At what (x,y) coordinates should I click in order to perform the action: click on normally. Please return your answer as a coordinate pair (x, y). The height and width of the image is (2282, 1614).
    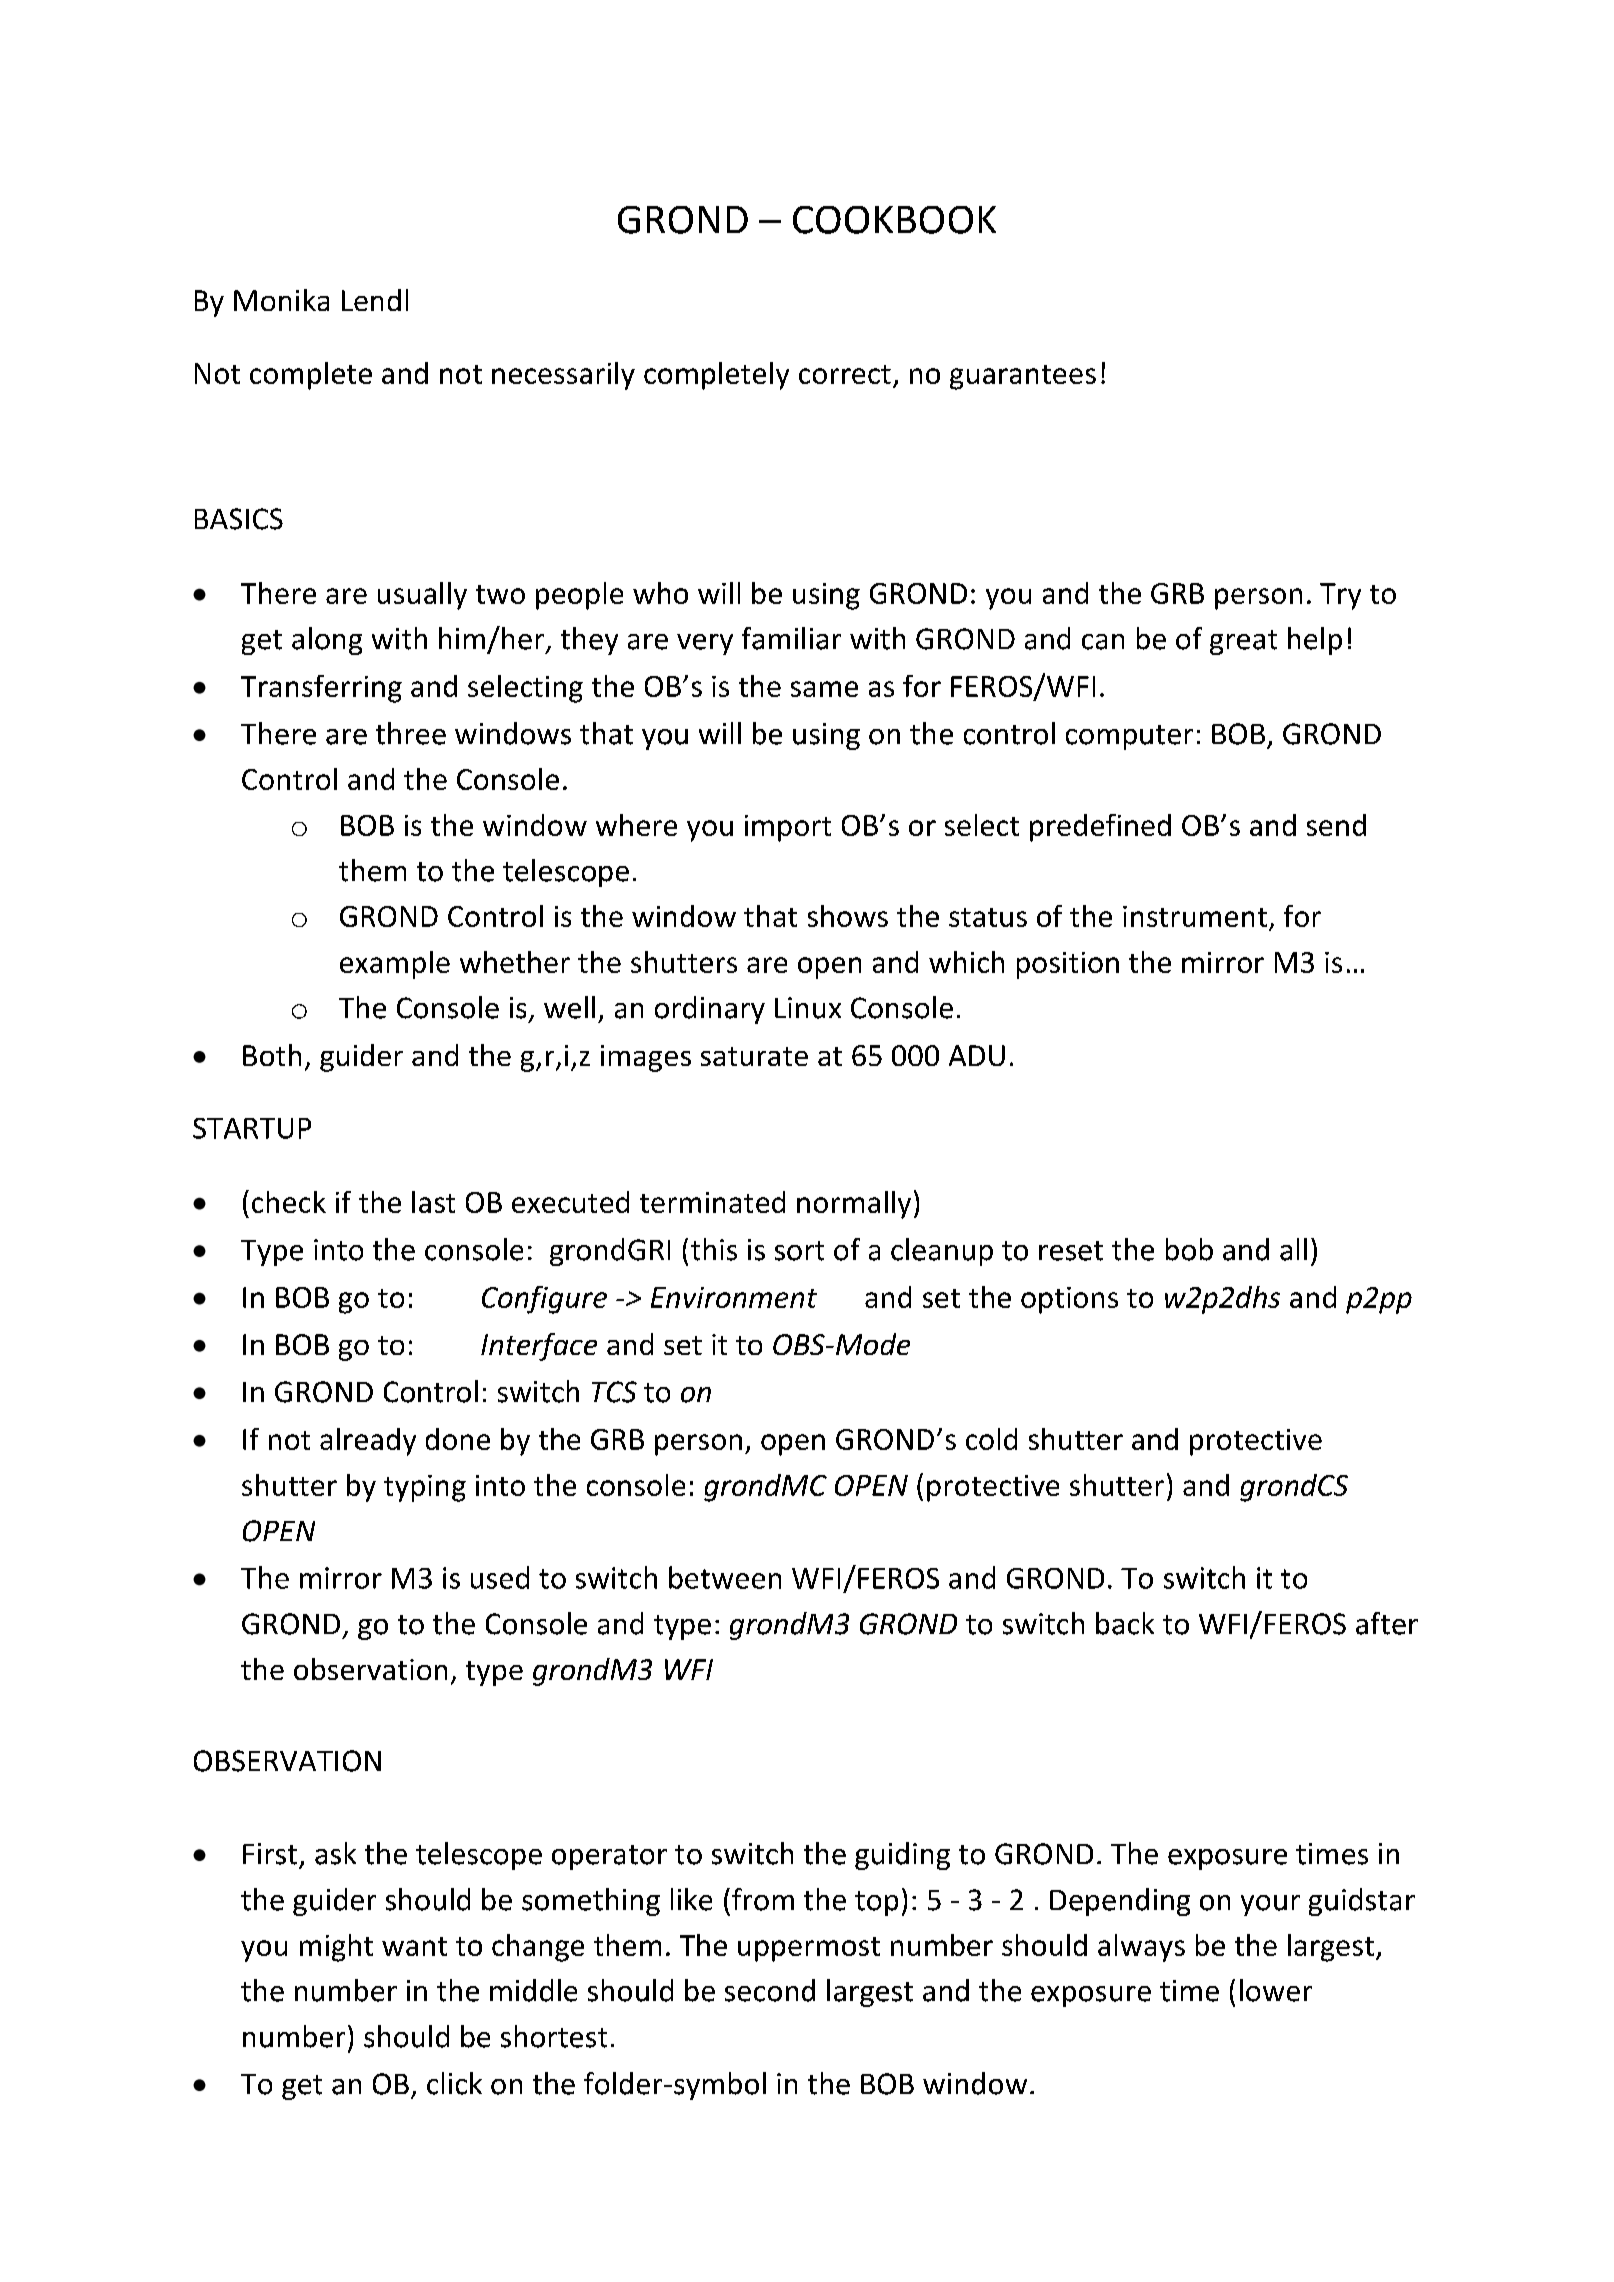
    Looking at the image, I should click on (854, 1205).
